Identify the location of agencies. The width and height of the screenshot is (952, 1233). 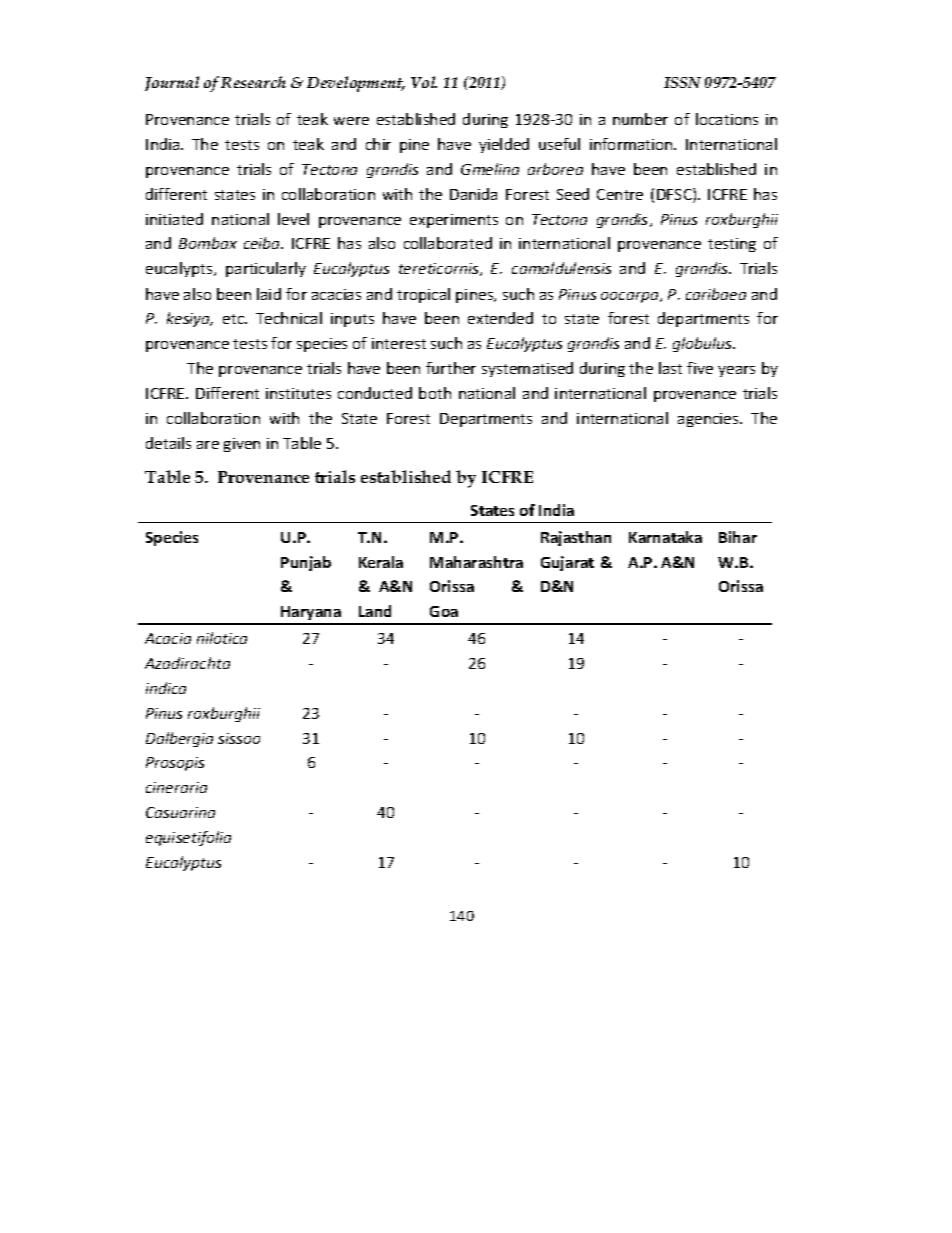
(709, 420).
